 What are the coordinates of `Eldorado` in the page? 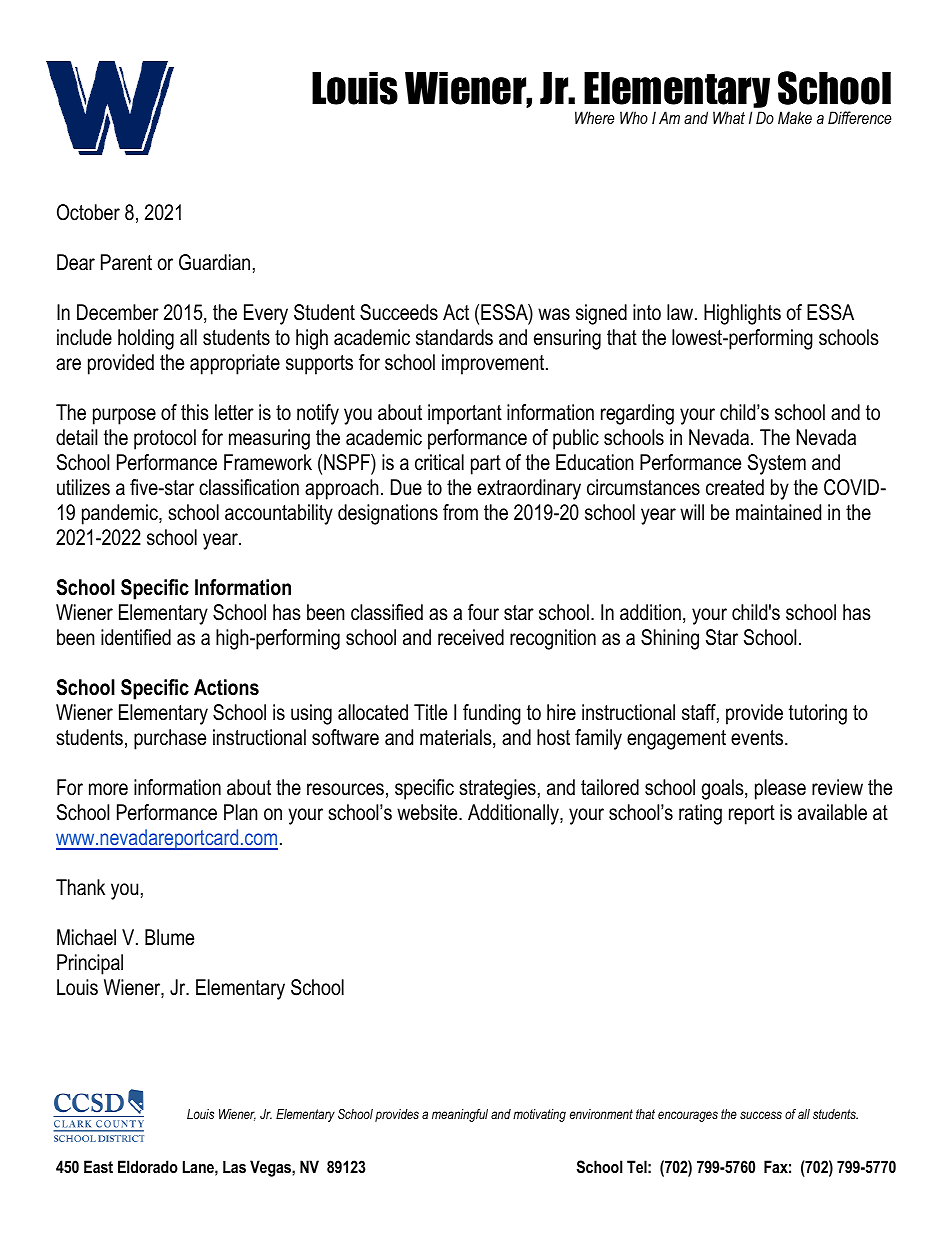 It's located at (148, 1166).
